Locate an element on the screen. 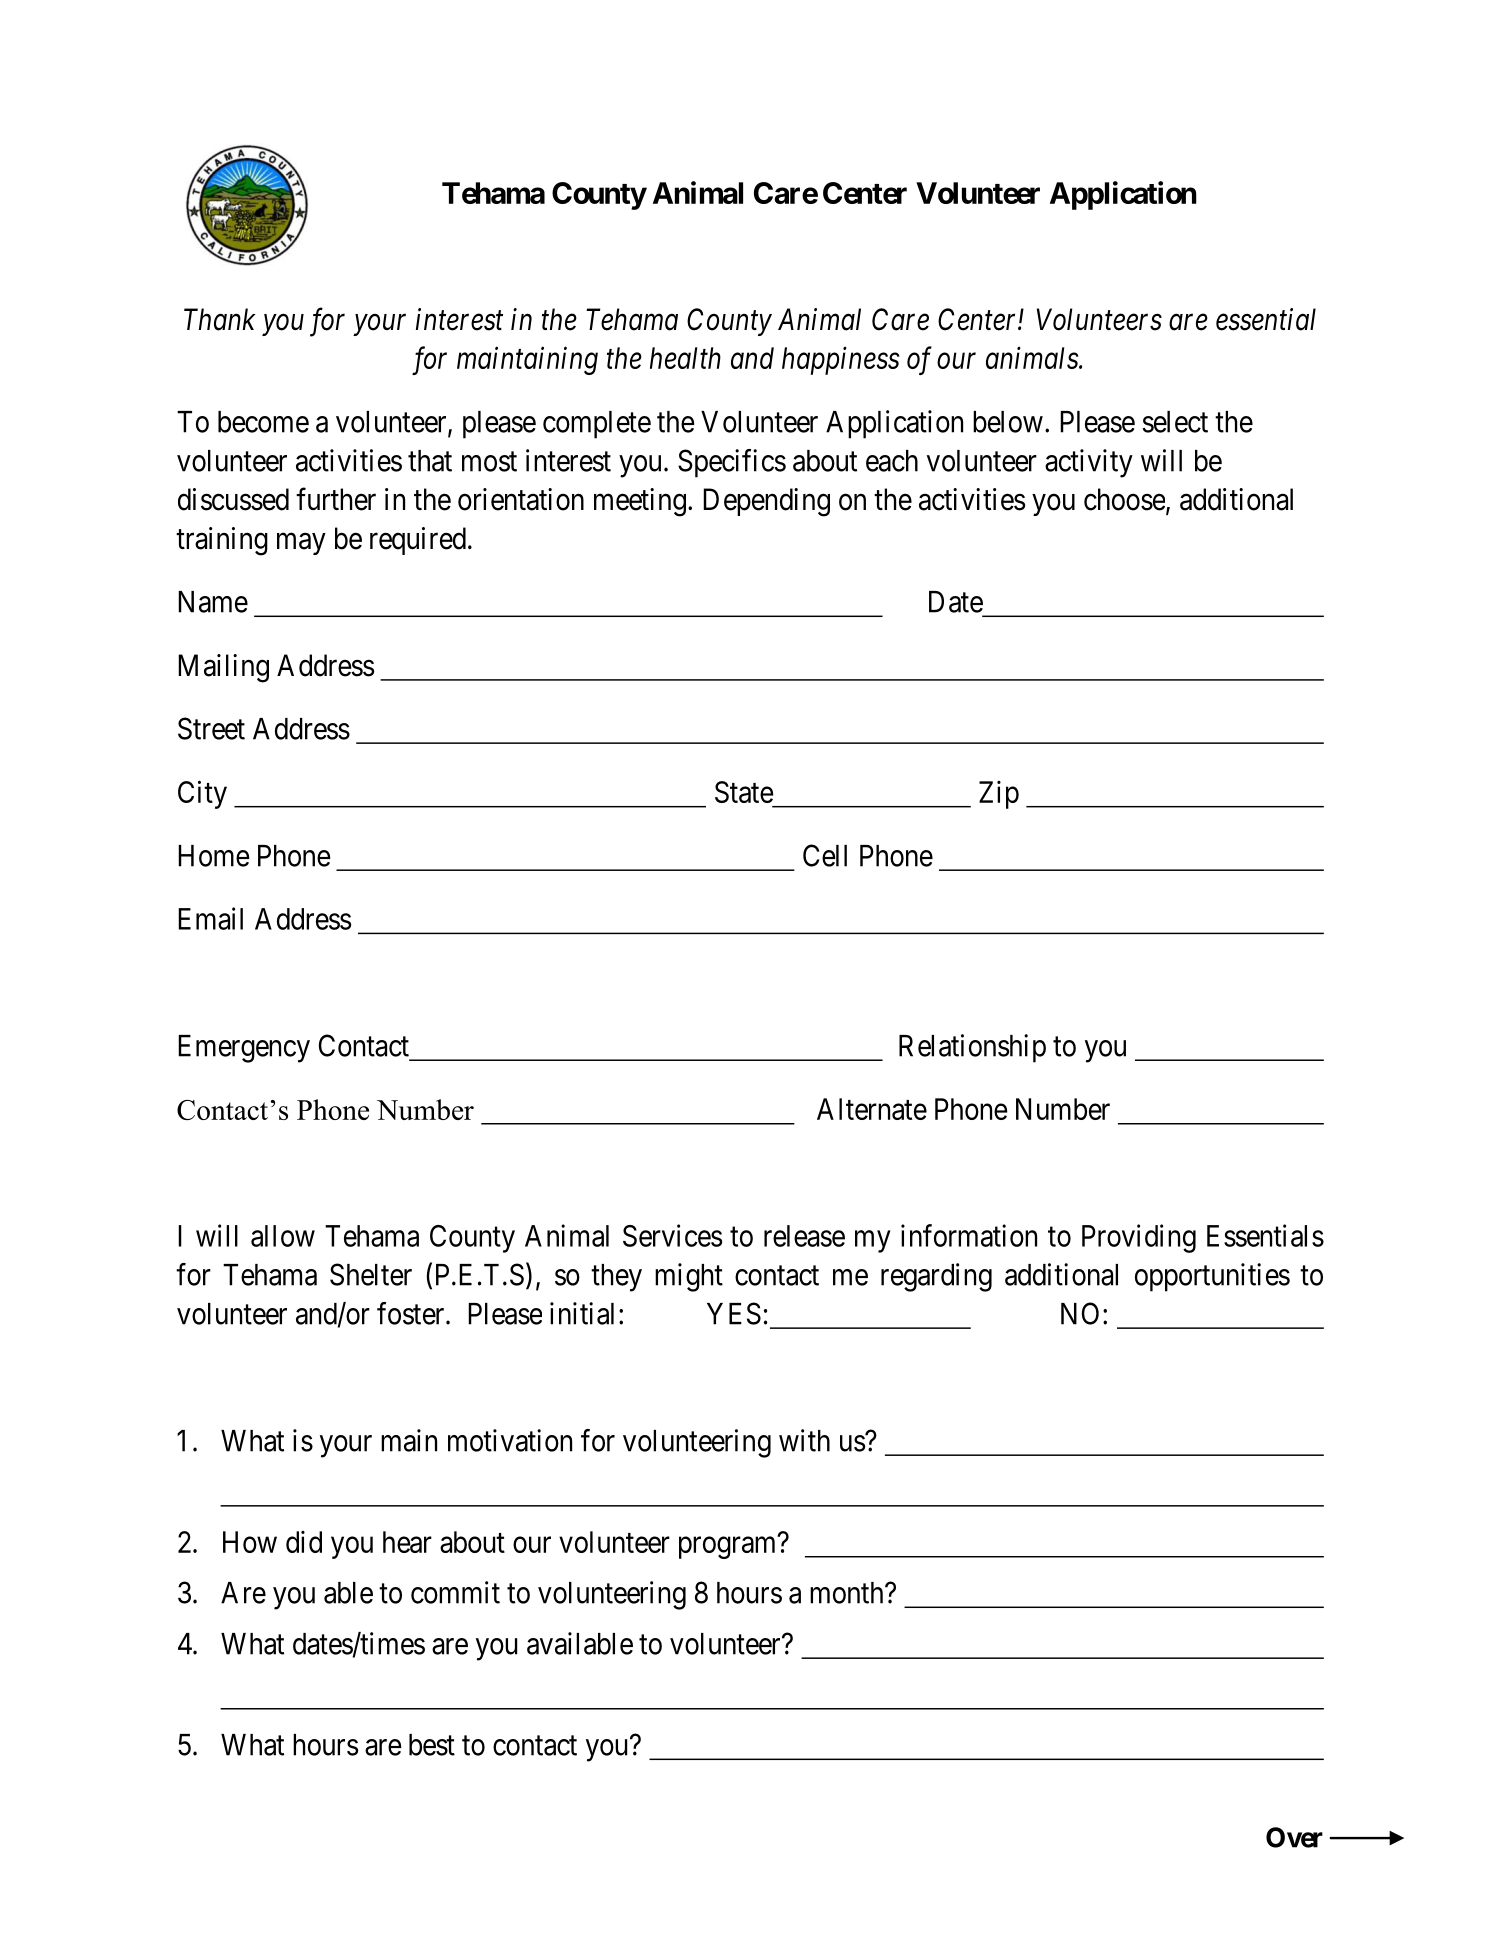  YES is located at coordinates (734, 1313).
